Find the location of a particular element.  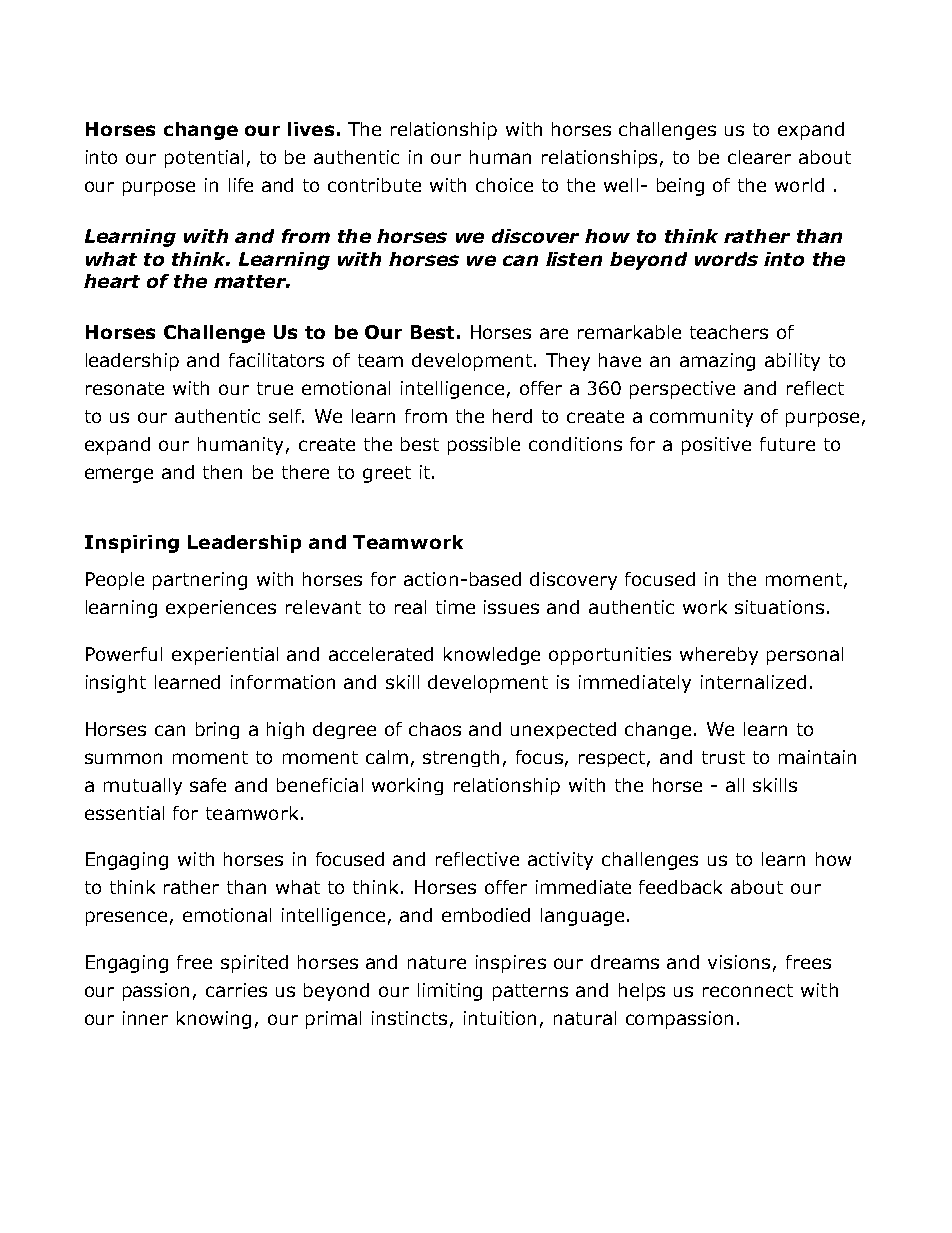

choice is located at coordinates (504, 185).
